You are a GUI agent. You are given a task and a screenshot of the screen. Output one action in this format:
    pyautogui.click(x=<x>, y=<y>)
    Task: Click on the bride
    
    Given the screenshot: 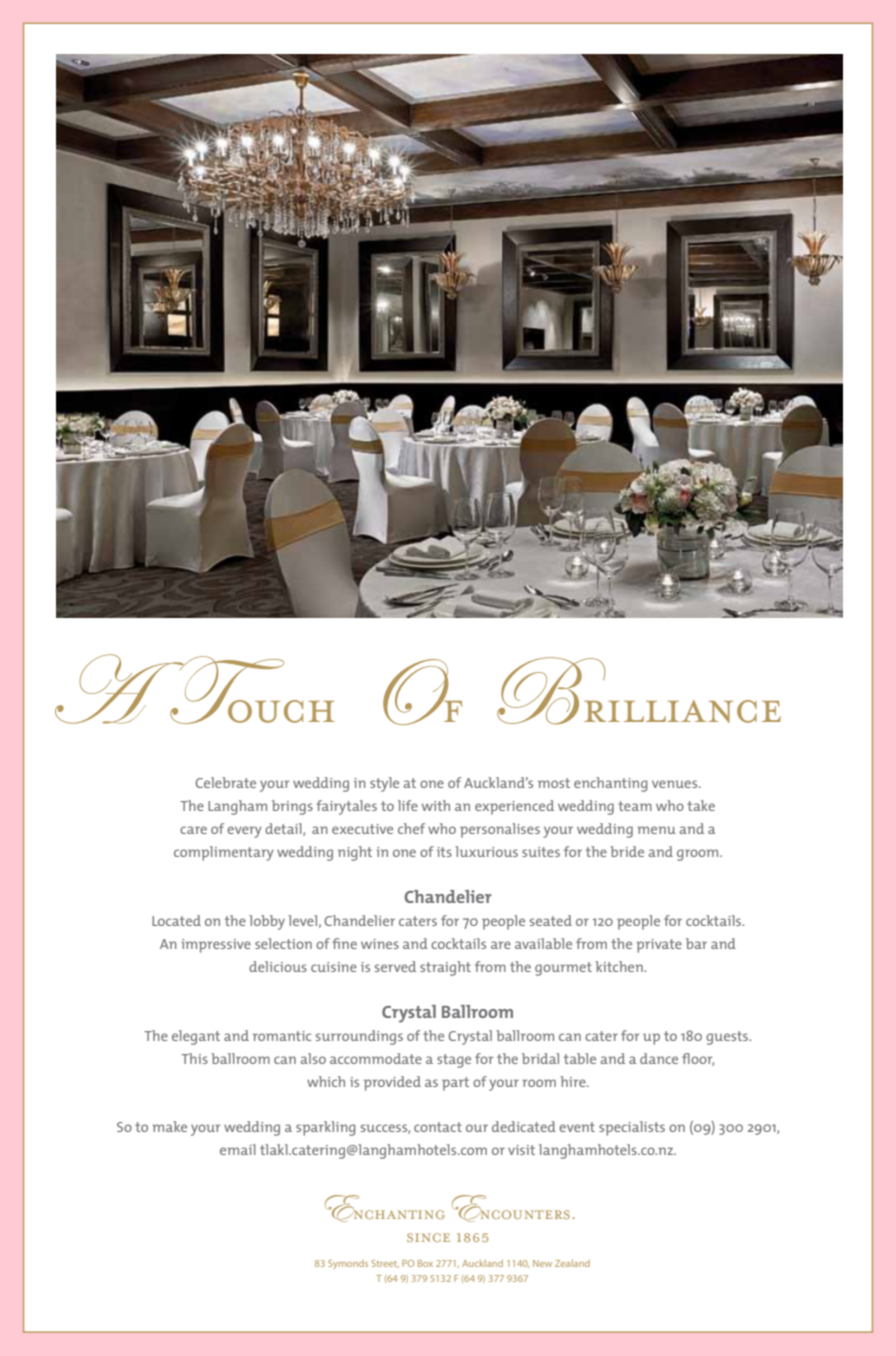 What is the action you would take?
    pyautogui.click(x=627, y=851)
